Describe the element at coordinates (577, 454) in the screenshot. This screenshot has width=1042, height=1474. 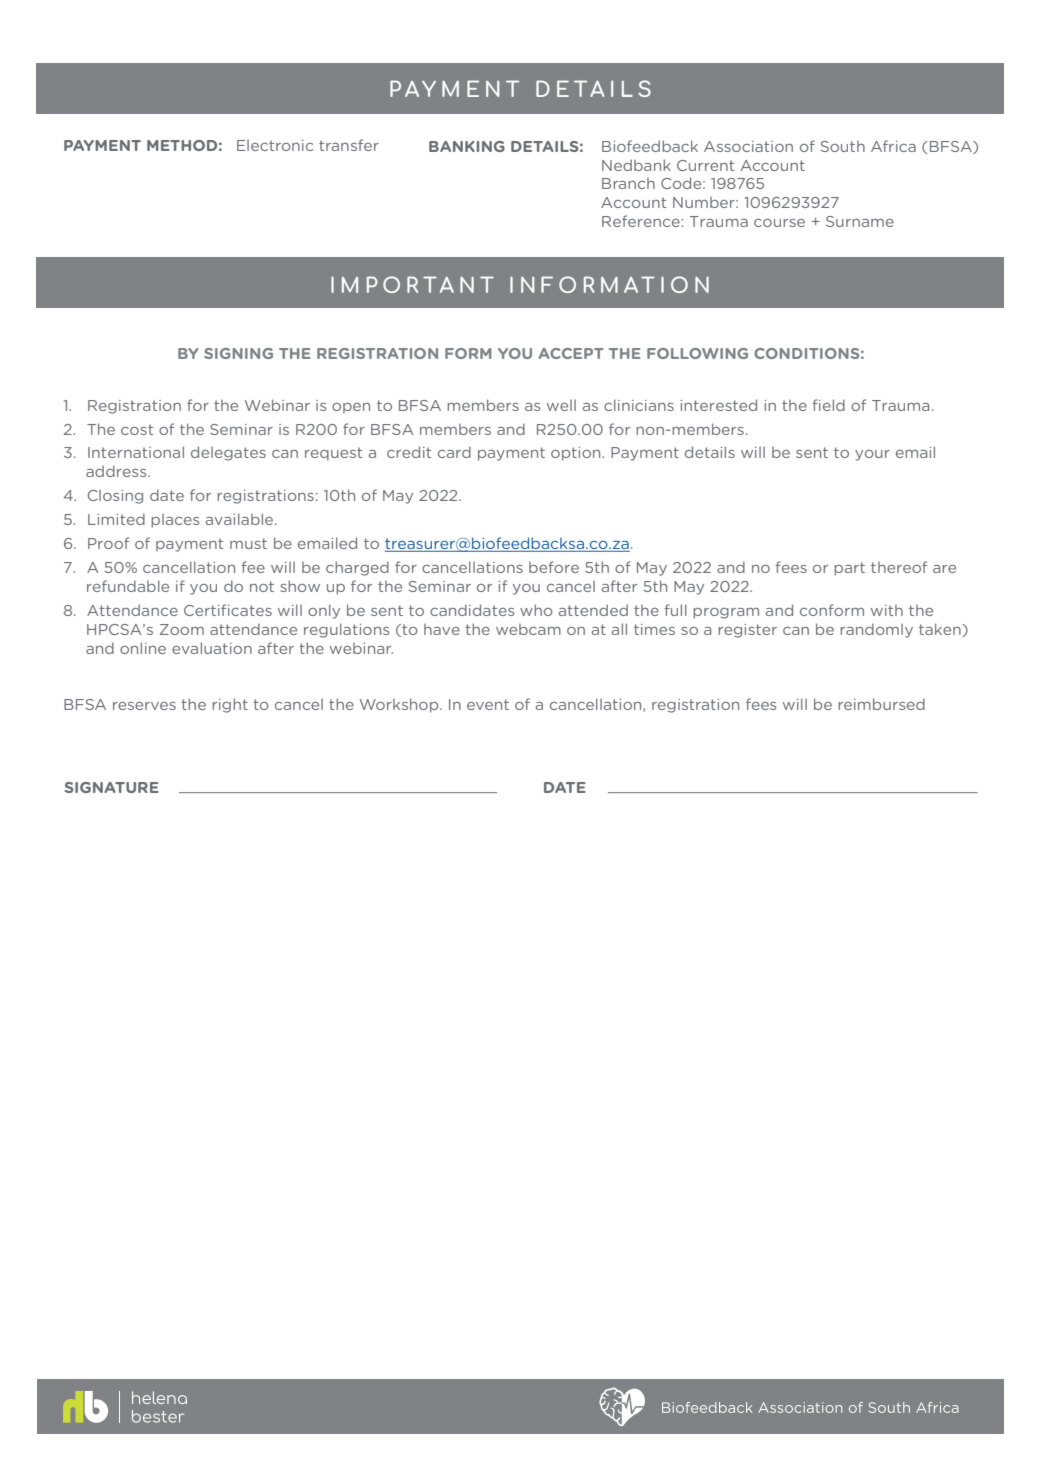
I see `option` at that location.
